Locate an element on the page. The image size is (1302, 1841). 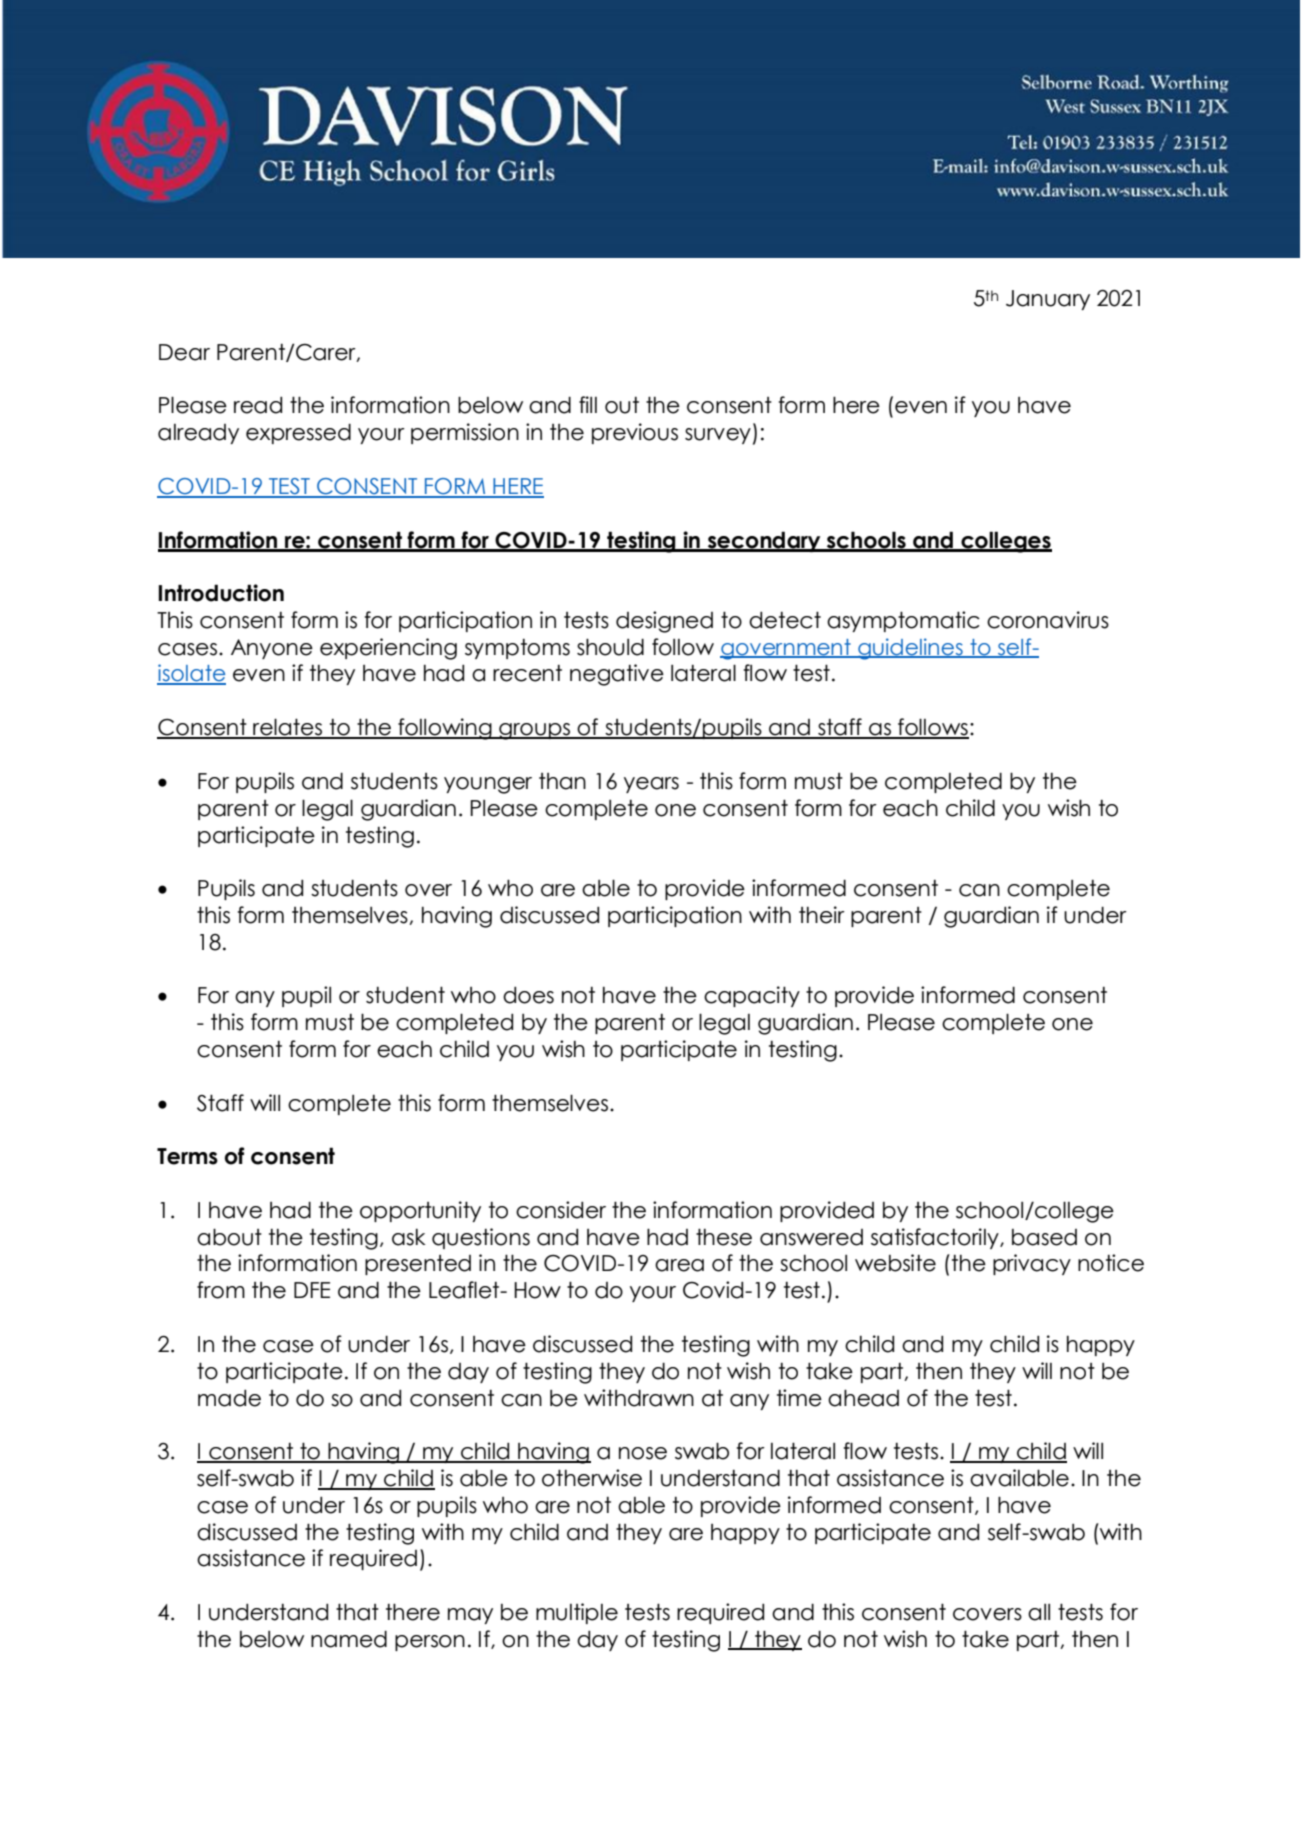
does is located at coordinates (528, 995).
